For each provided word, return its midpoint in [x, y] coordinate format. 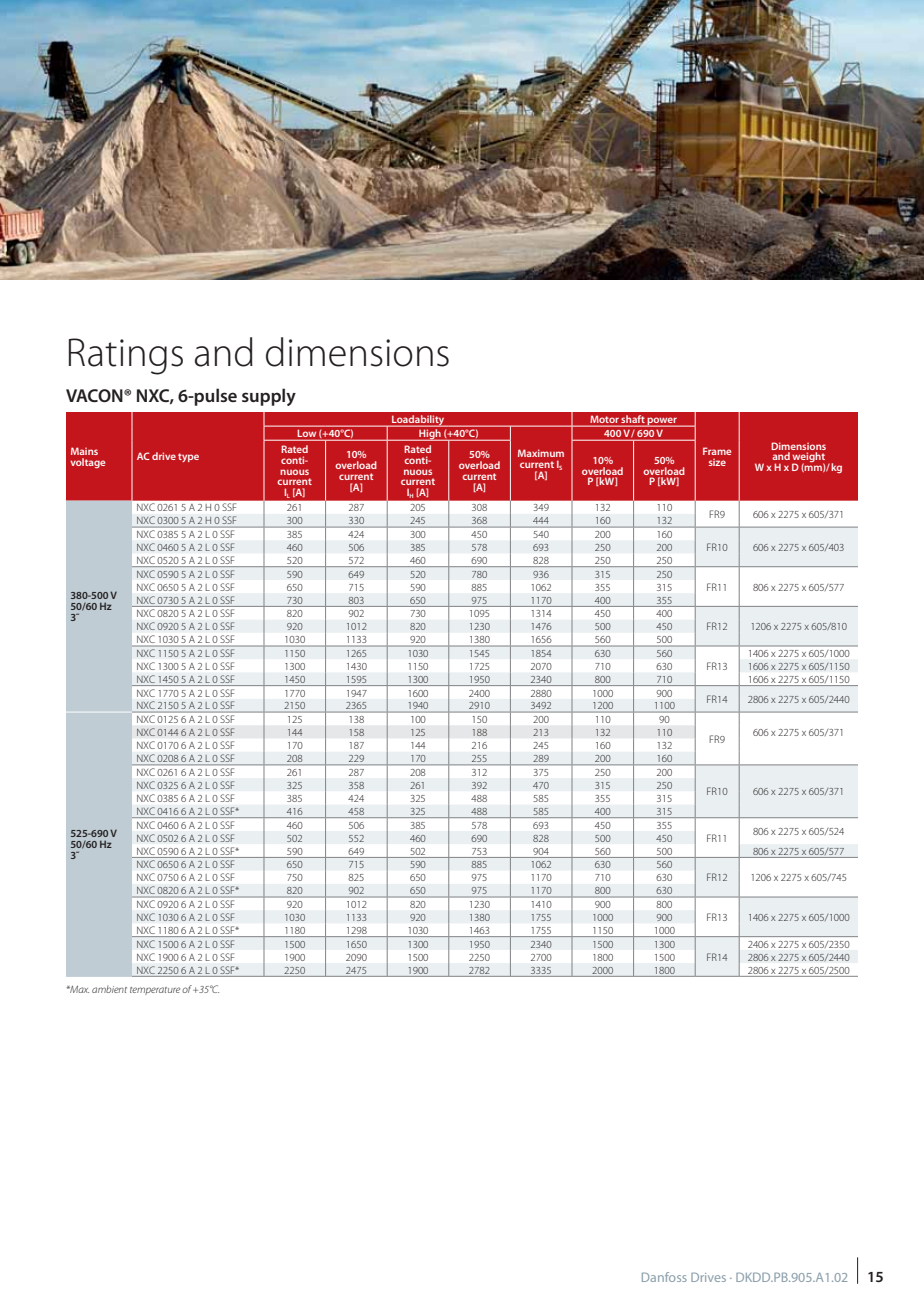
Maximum [541, 453]
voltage [87, 463]
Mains [84, 451]
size [717, 462]
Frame [717, 451]
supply [269, 397]
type [188, 457]
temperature [155, 991]
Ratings [126, 356]
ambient [109, 989]
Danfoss [664, 1277]
